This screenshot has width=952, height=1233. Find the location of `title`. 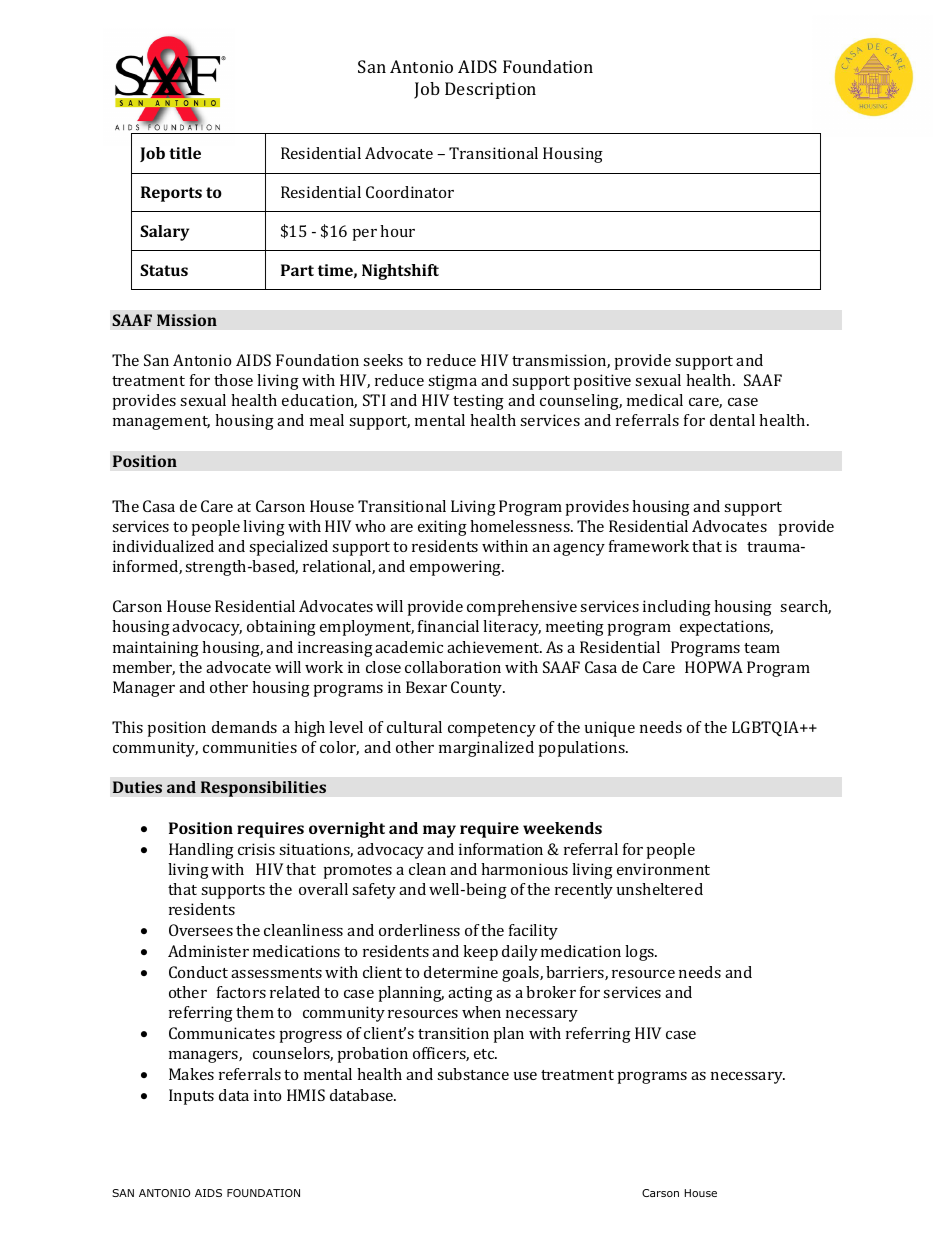

title is located at coordinates (185, 153).
